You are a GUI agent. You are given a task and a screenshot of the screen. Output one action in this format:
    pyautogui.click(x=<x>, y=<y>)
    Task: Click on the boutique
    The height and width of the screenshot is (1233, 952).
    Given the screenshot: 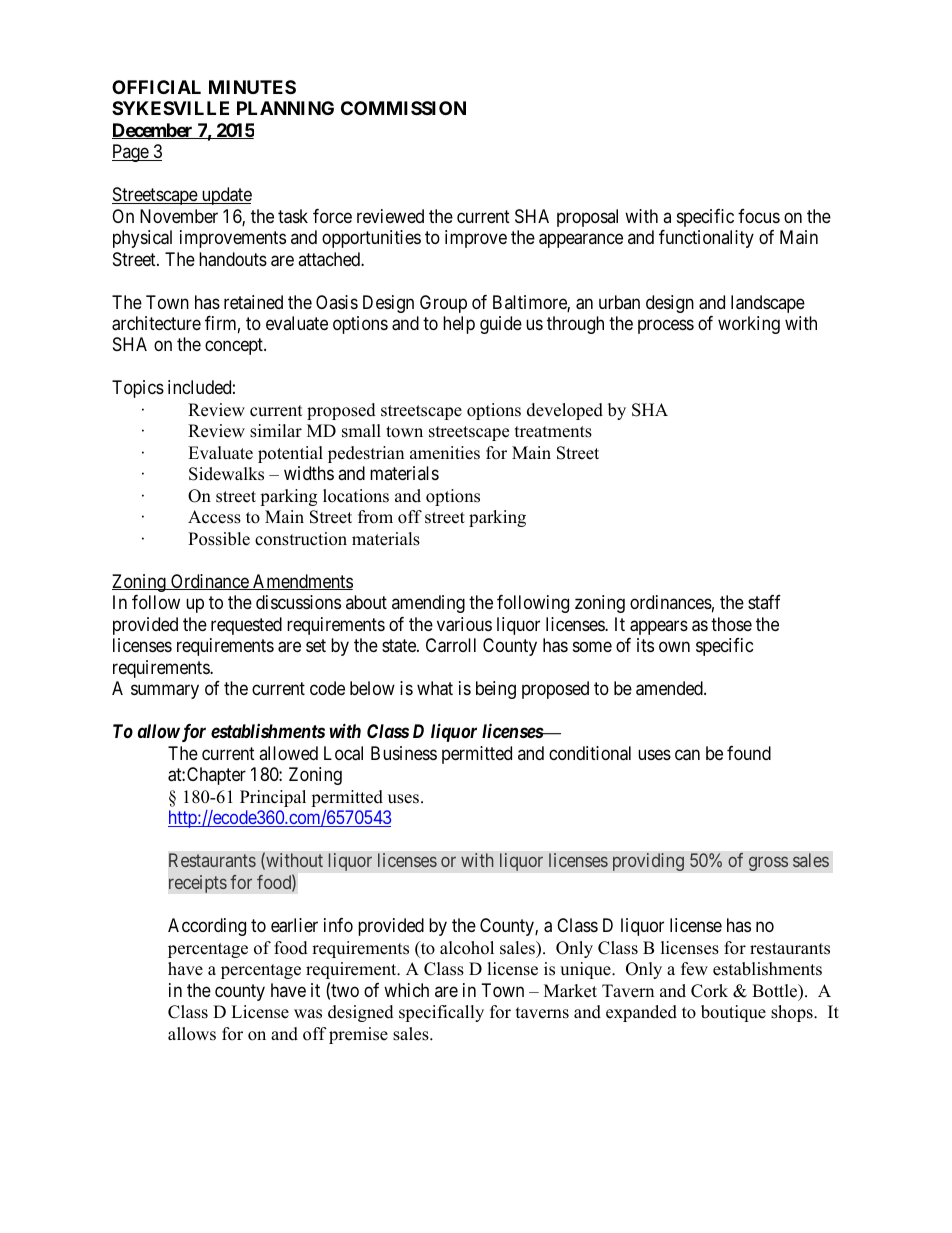 What is the action you would take?
    pyautogui.click(x=733, y=1013)
